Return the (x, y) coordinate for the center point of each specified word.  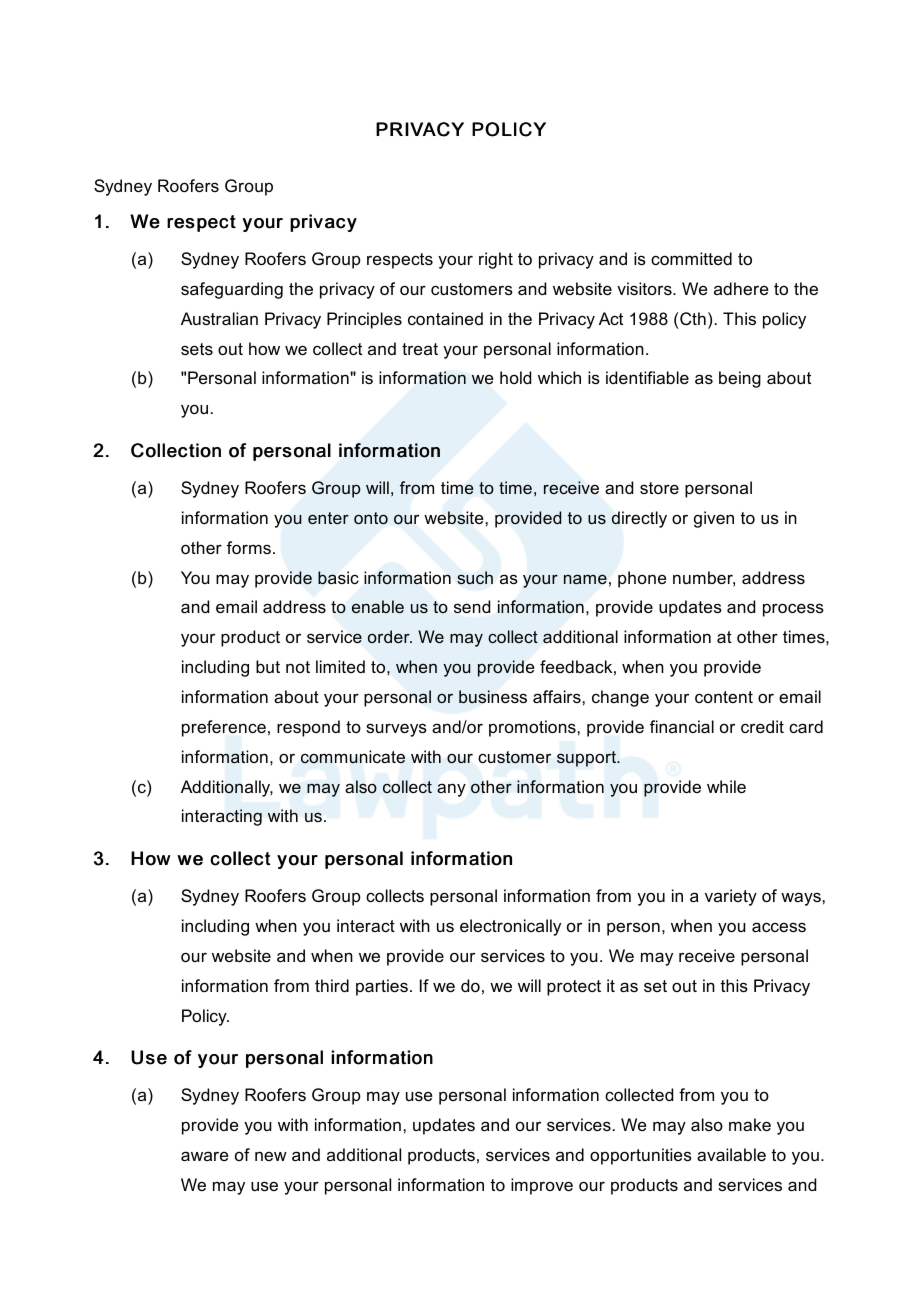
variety (731, 897)
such (475, 577)
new (271, 1156)
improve (542, 1186)
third (332, 985)
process (793, 610)
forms (249, 547)
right (496, 260)
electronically (510, 927)
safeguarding (232, 290)
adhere (741, 288)
